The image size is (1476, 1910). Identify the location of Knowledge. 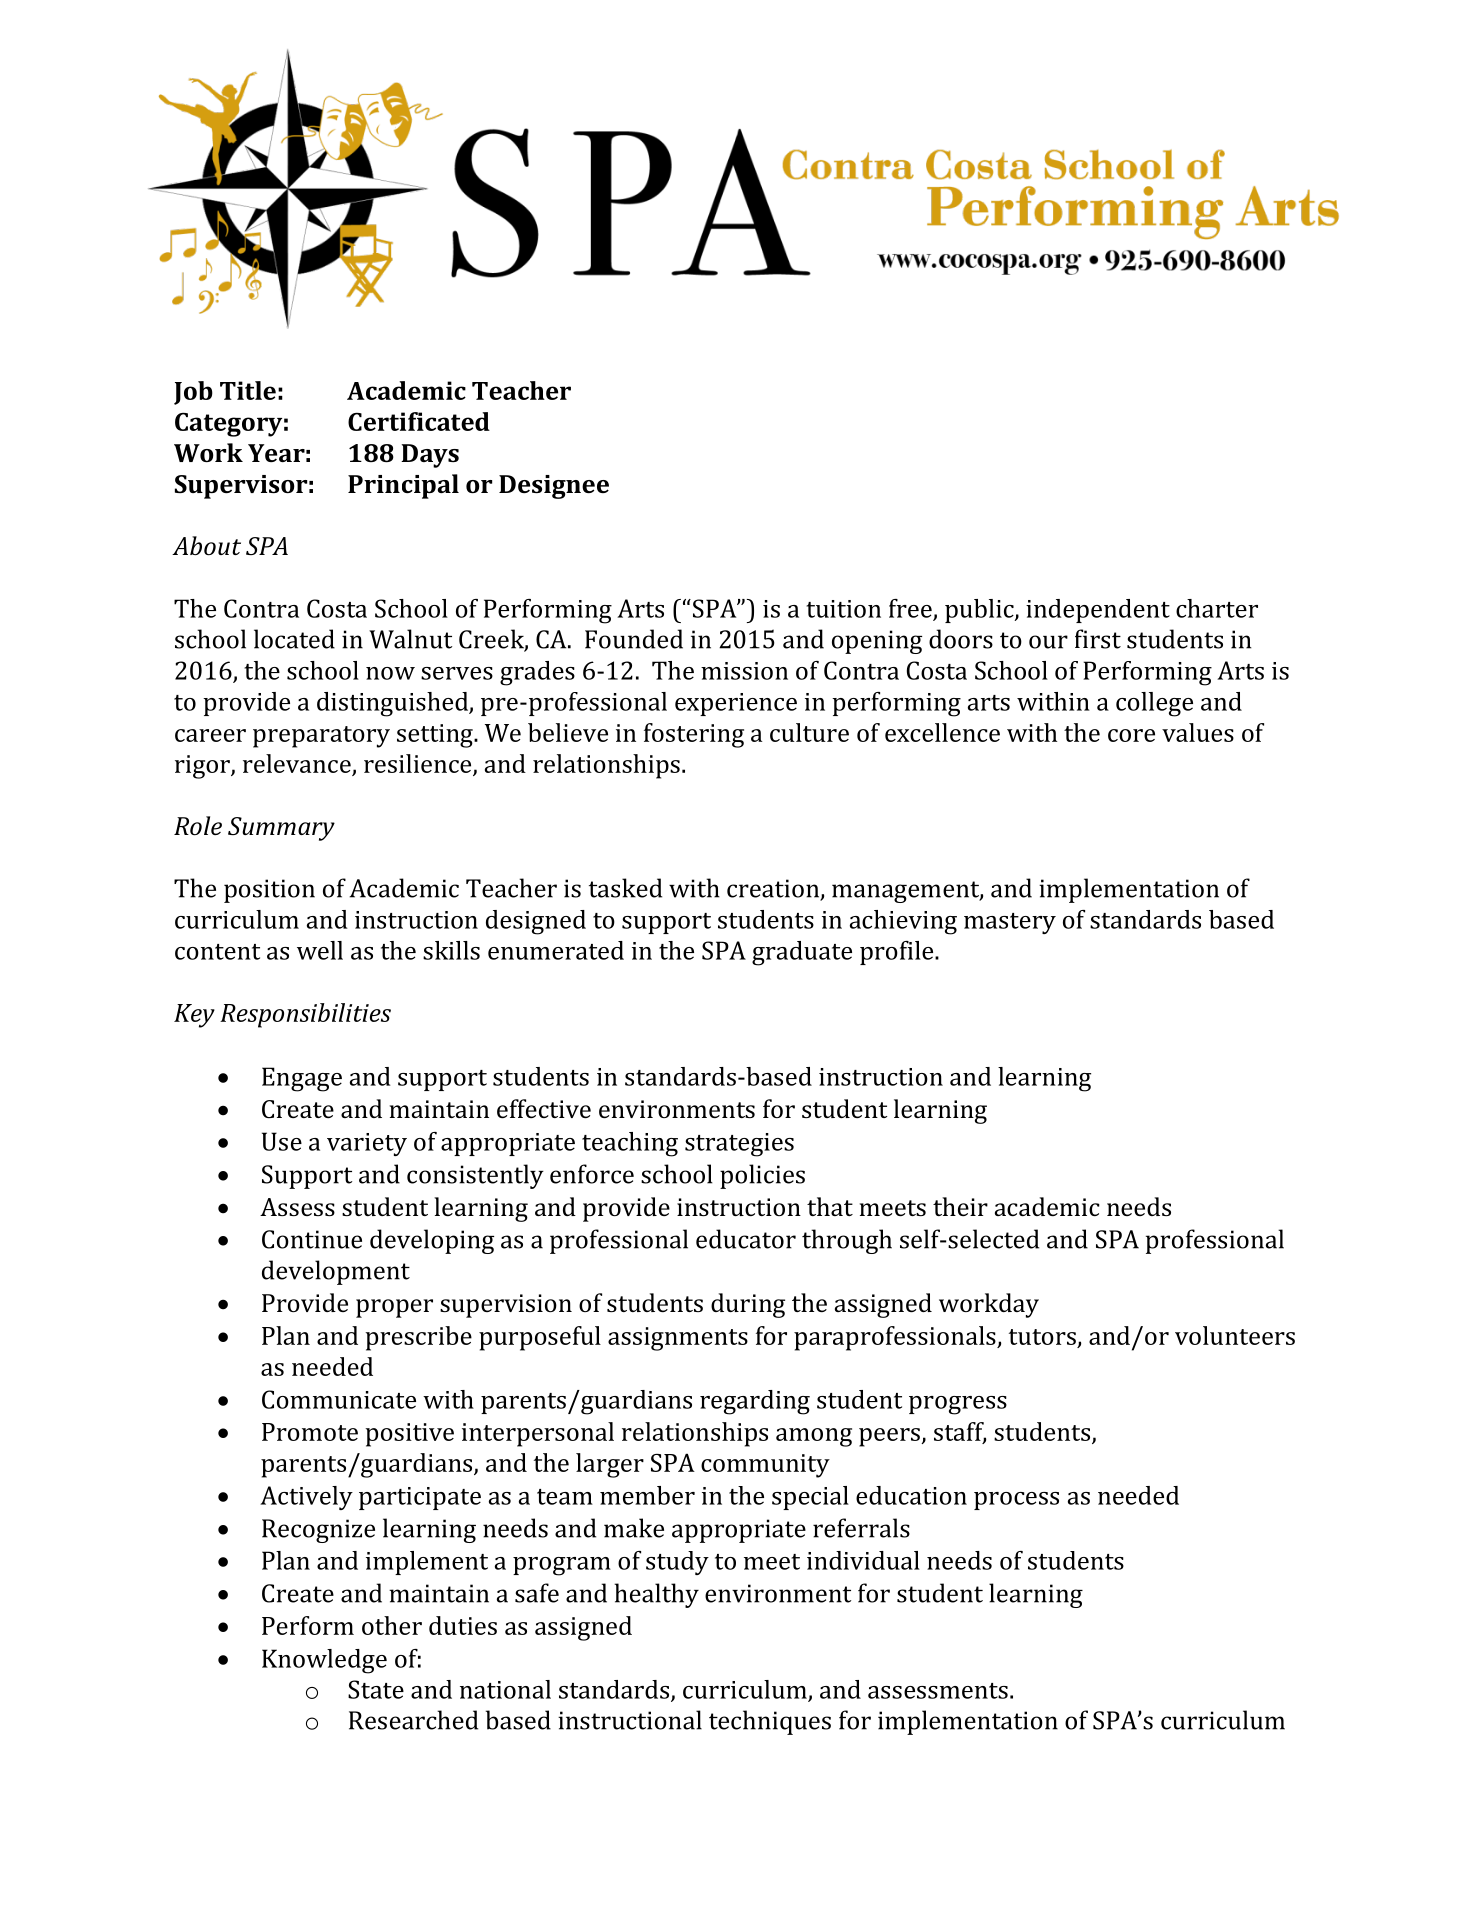
(324, 1661).
